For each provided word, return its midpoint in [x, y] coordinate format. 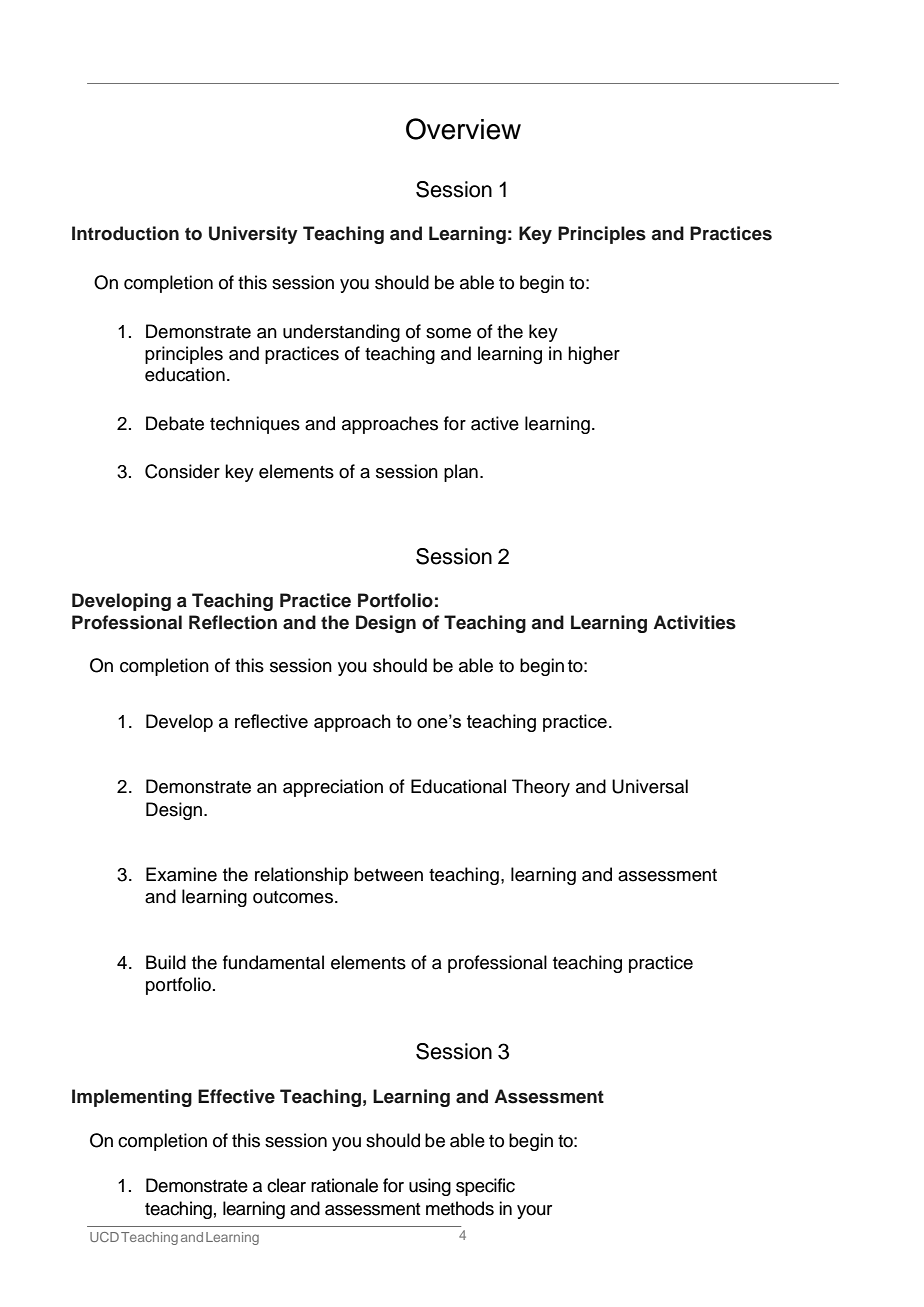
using [430, 1187]
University [253, 235]
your [534, 1212]
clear [286, 1185]
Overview [463, 129]
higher [594, 355]
